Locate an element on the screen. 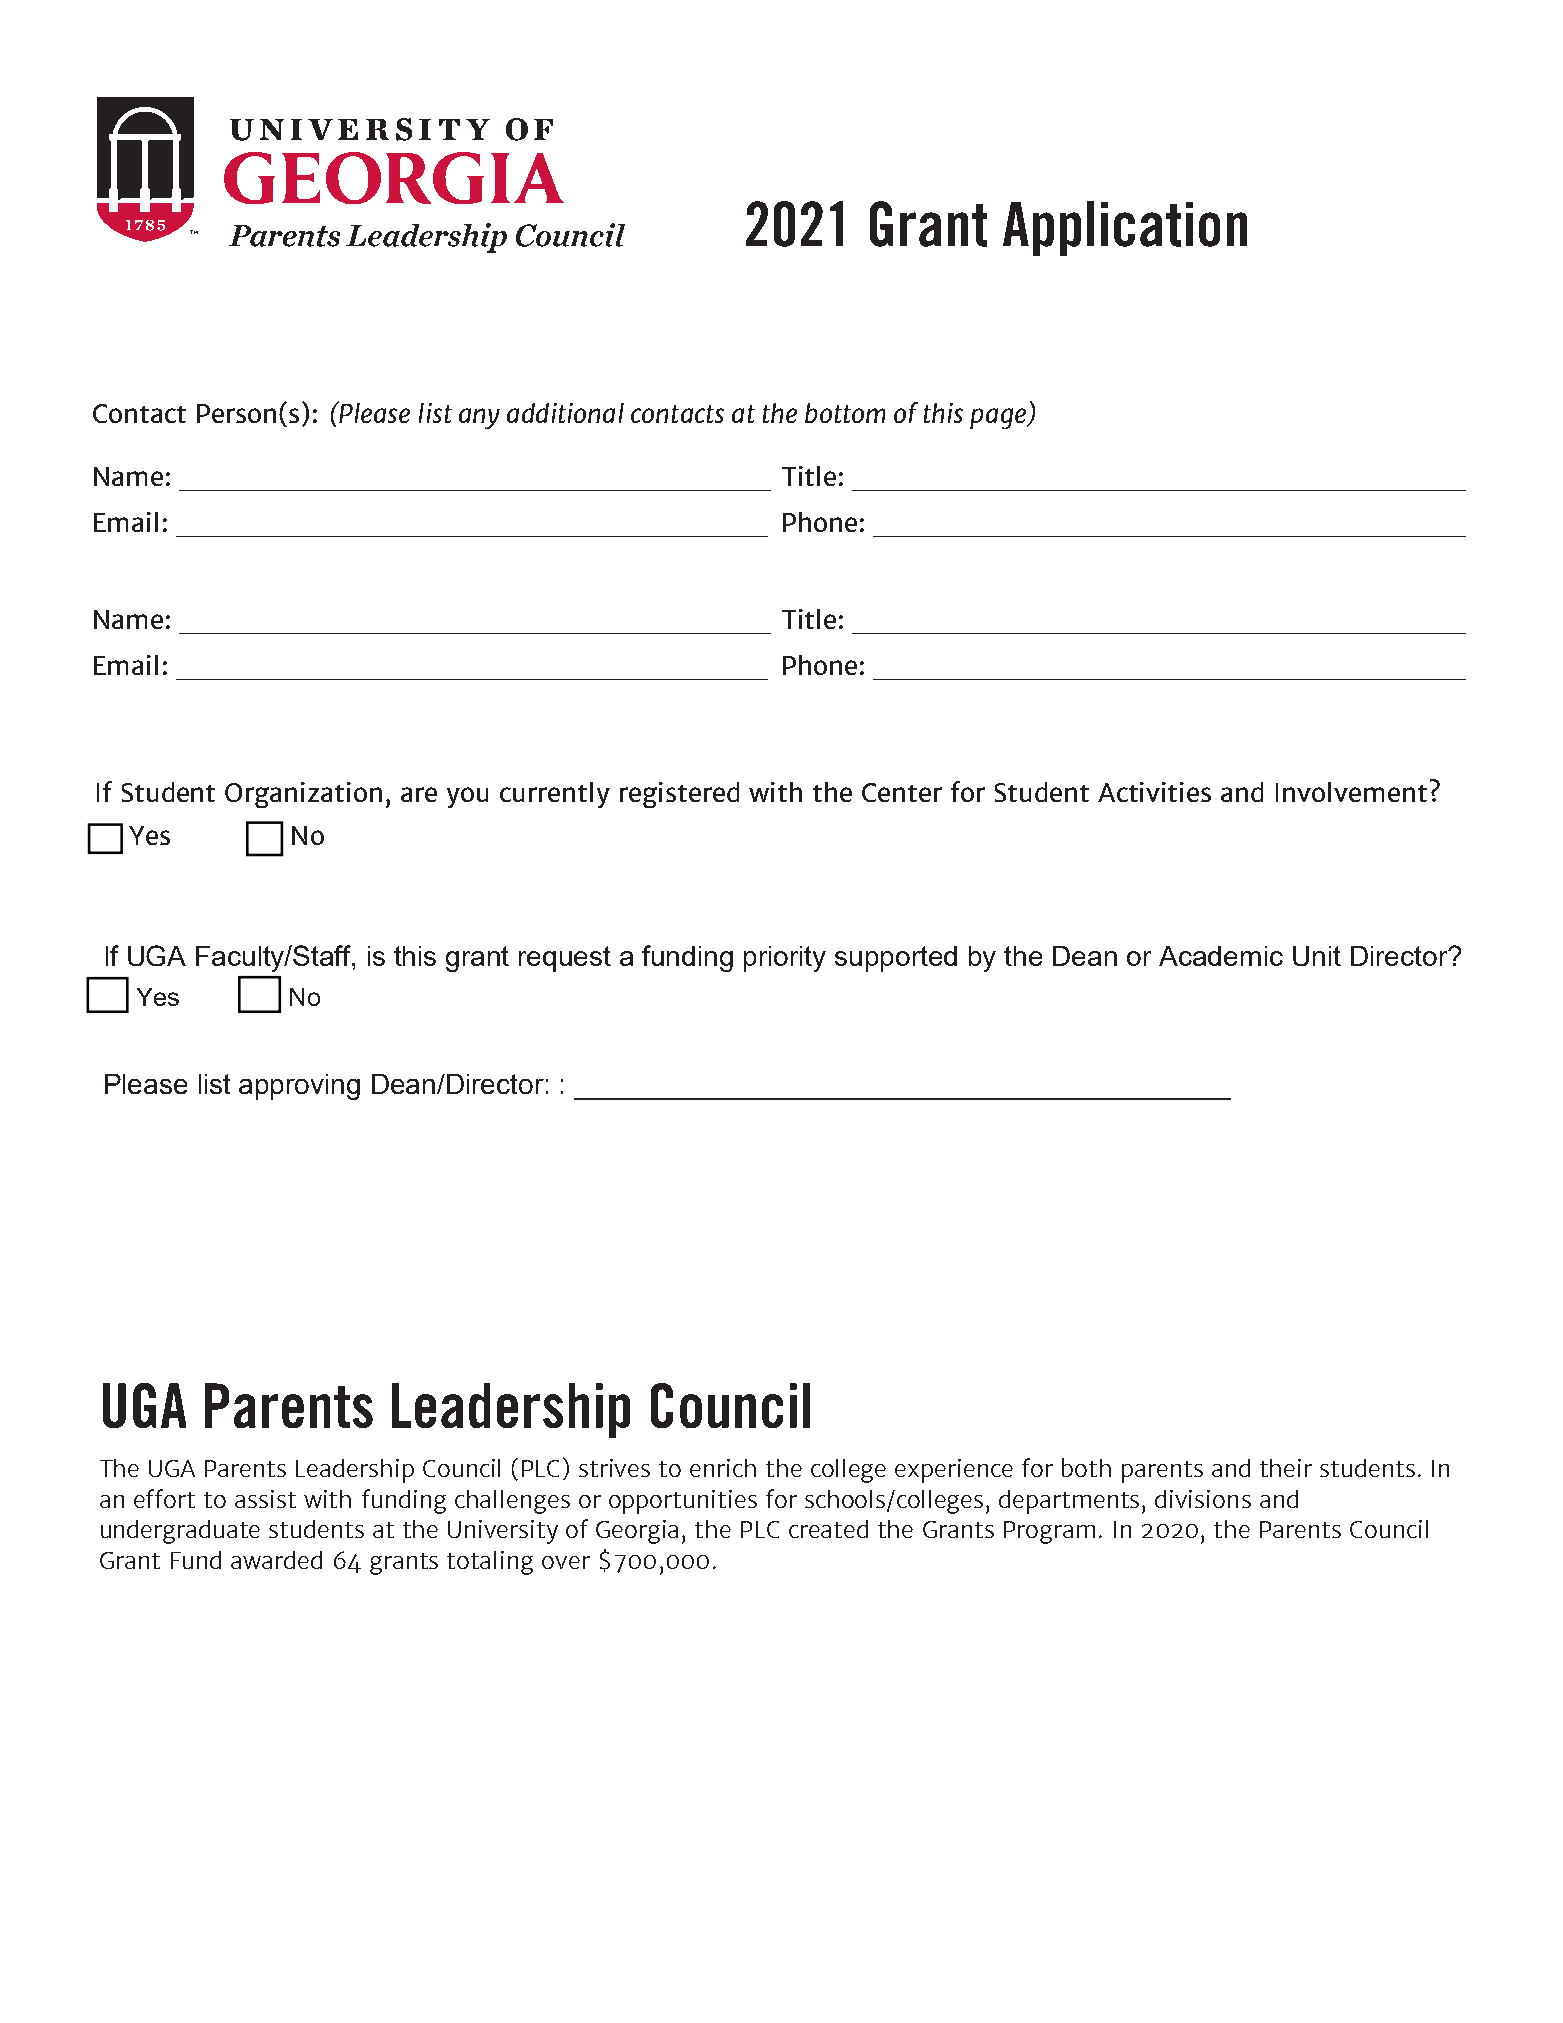 Image resolution: width=1563 pixels, height=2023 pixels. Organization is located at coordinates (303, 795).
